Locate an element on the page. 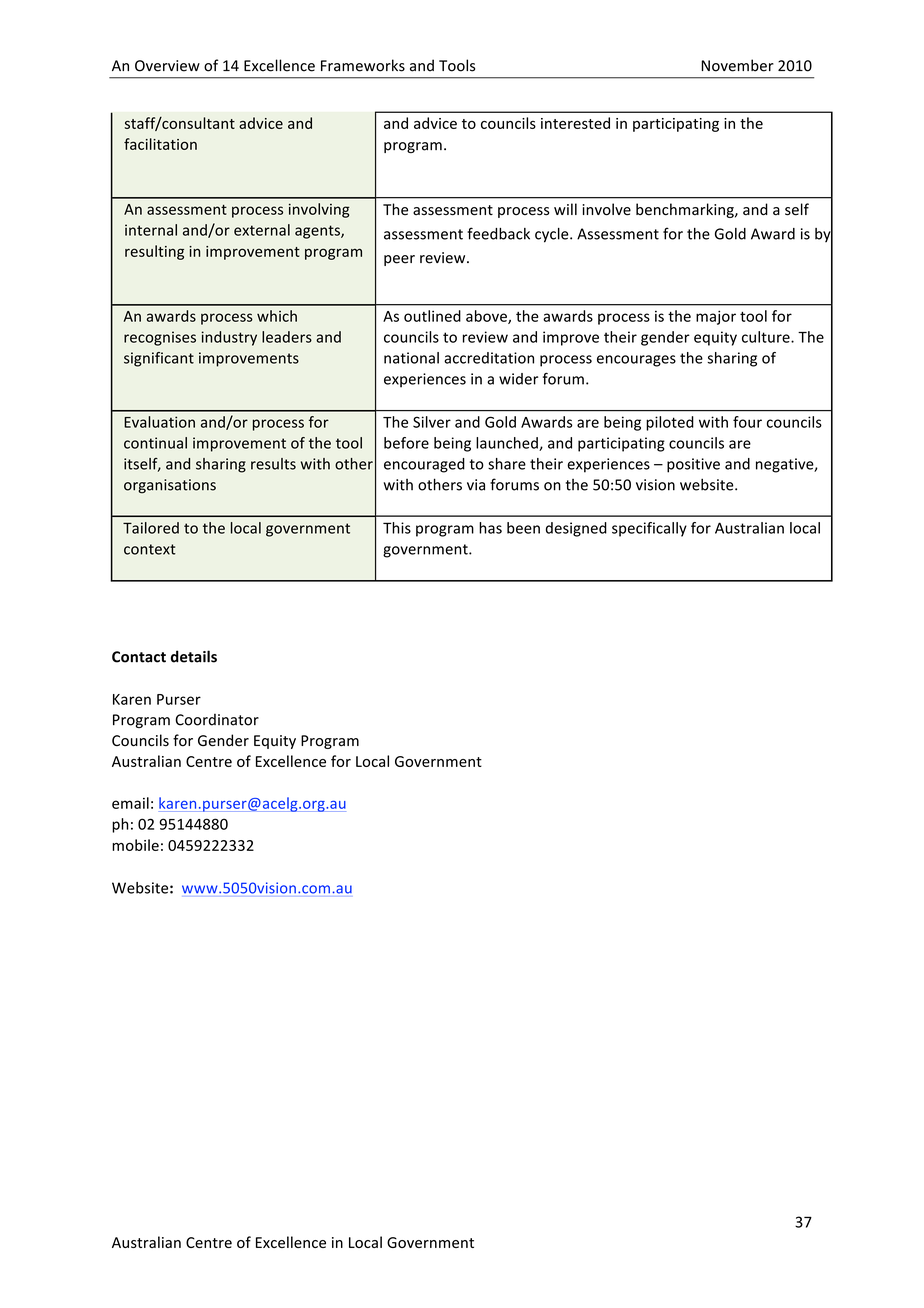 The image size is (924, 1308). Frameworks is located at coordinates (363, 65).
